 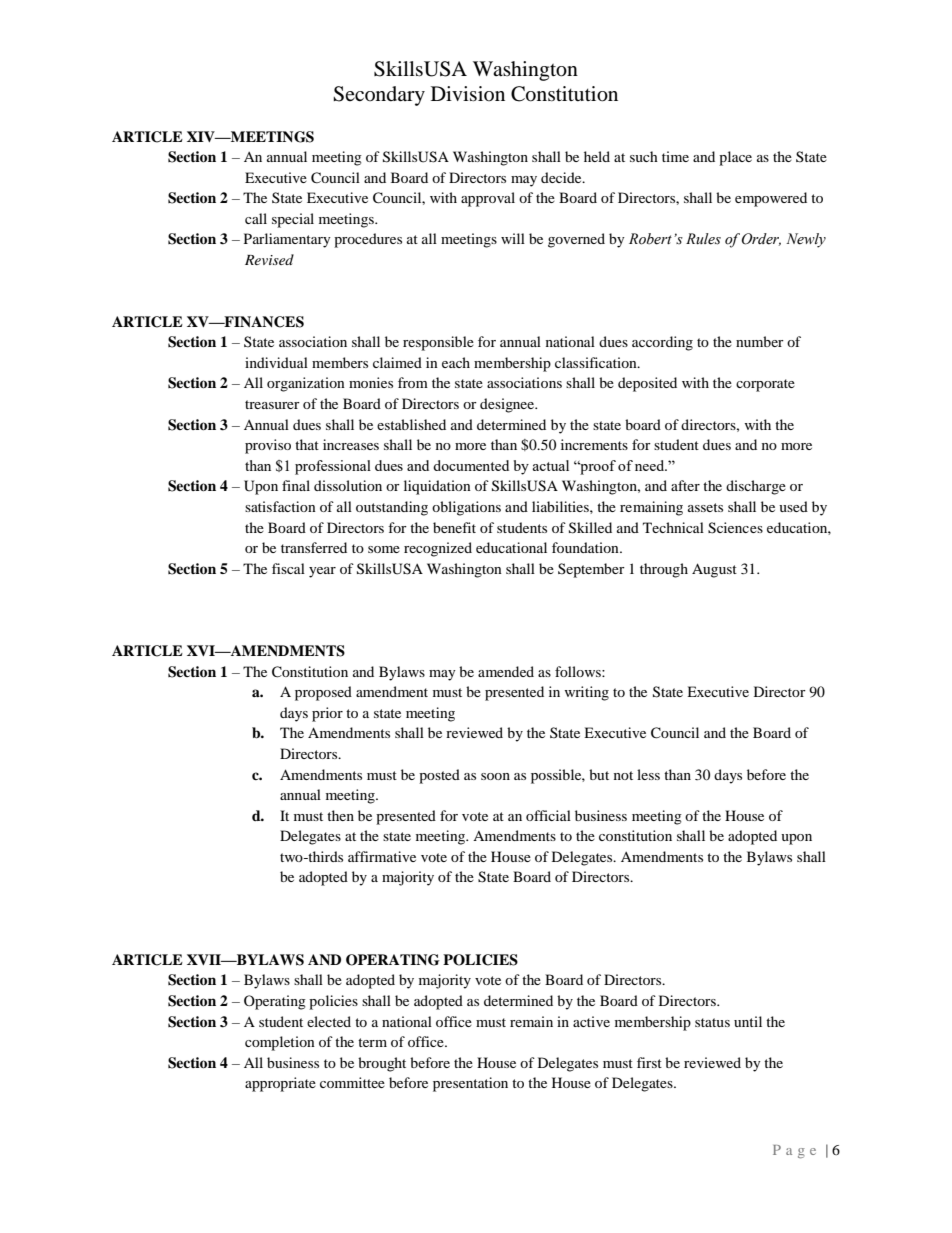 What do you see at coordinates (495, 776) in the page?
I see `soon` at bounding box center [495, 776].
